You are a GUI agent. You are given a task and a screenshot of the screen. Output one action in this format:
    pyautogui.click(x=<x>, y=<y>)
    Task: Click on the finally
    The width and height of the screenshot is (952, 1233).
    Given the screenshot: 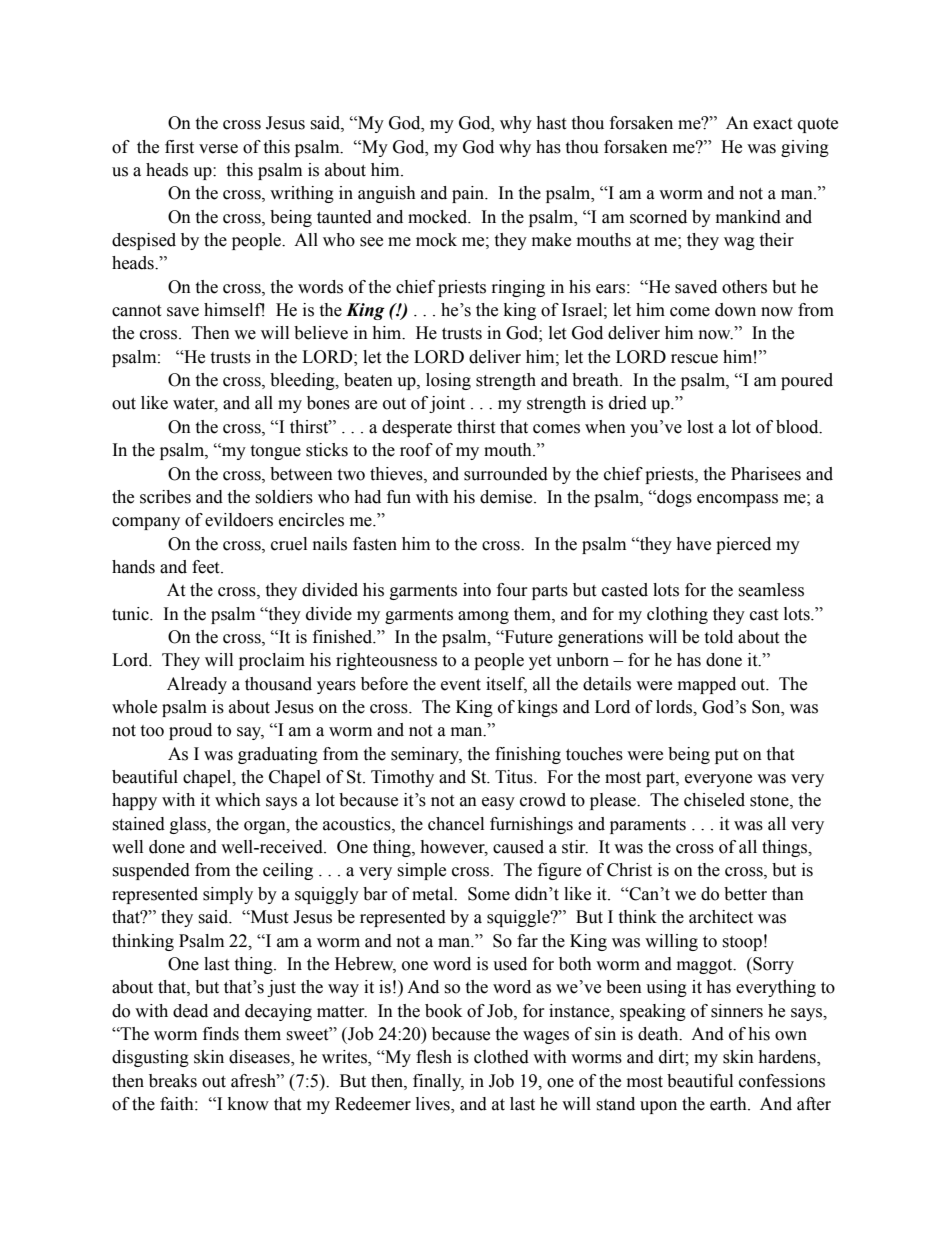 What is the action you would take?
    pyautogui.click(x=438, y=1082)
